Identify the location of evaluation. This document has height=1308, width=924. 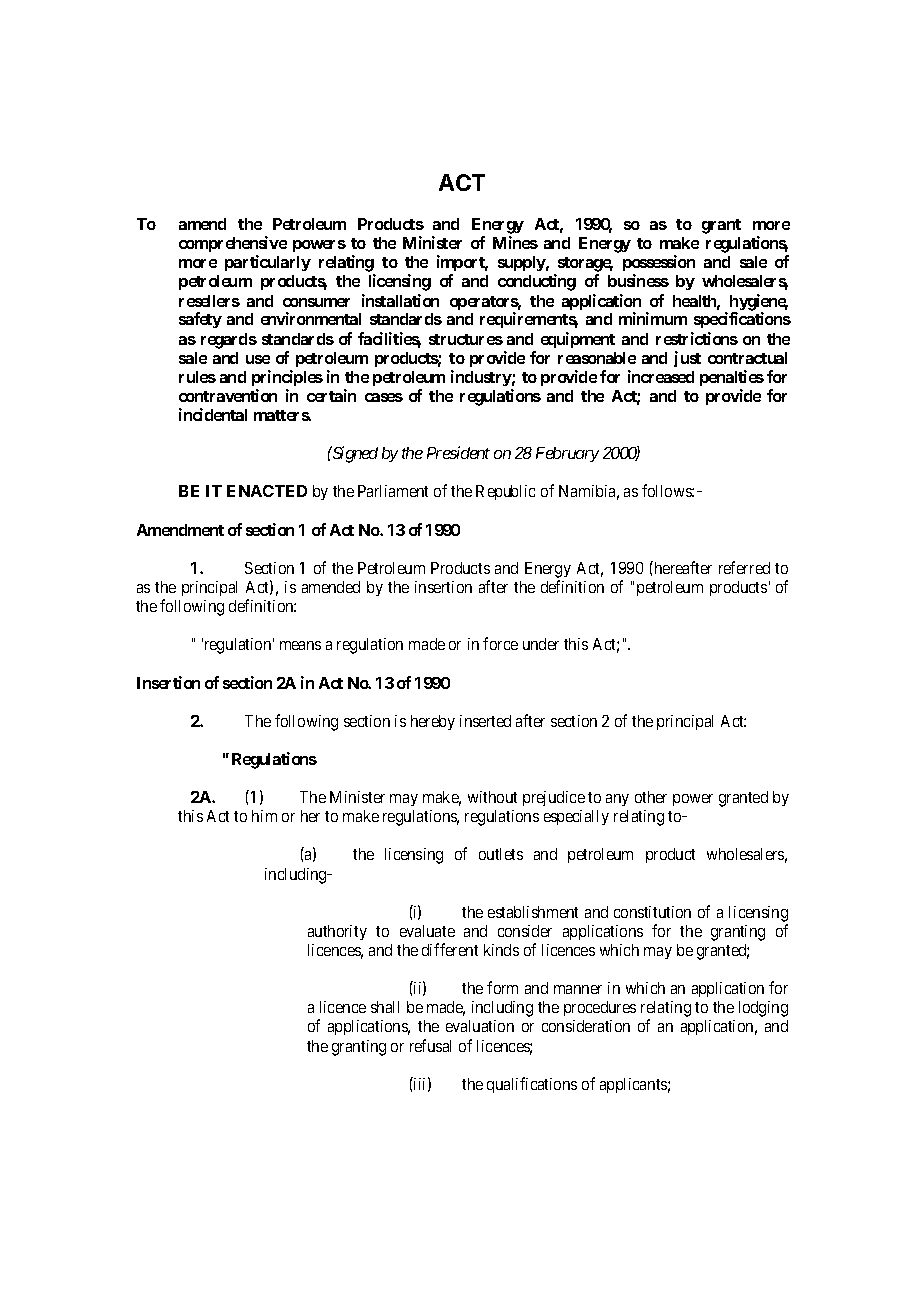
(480, 1026).
